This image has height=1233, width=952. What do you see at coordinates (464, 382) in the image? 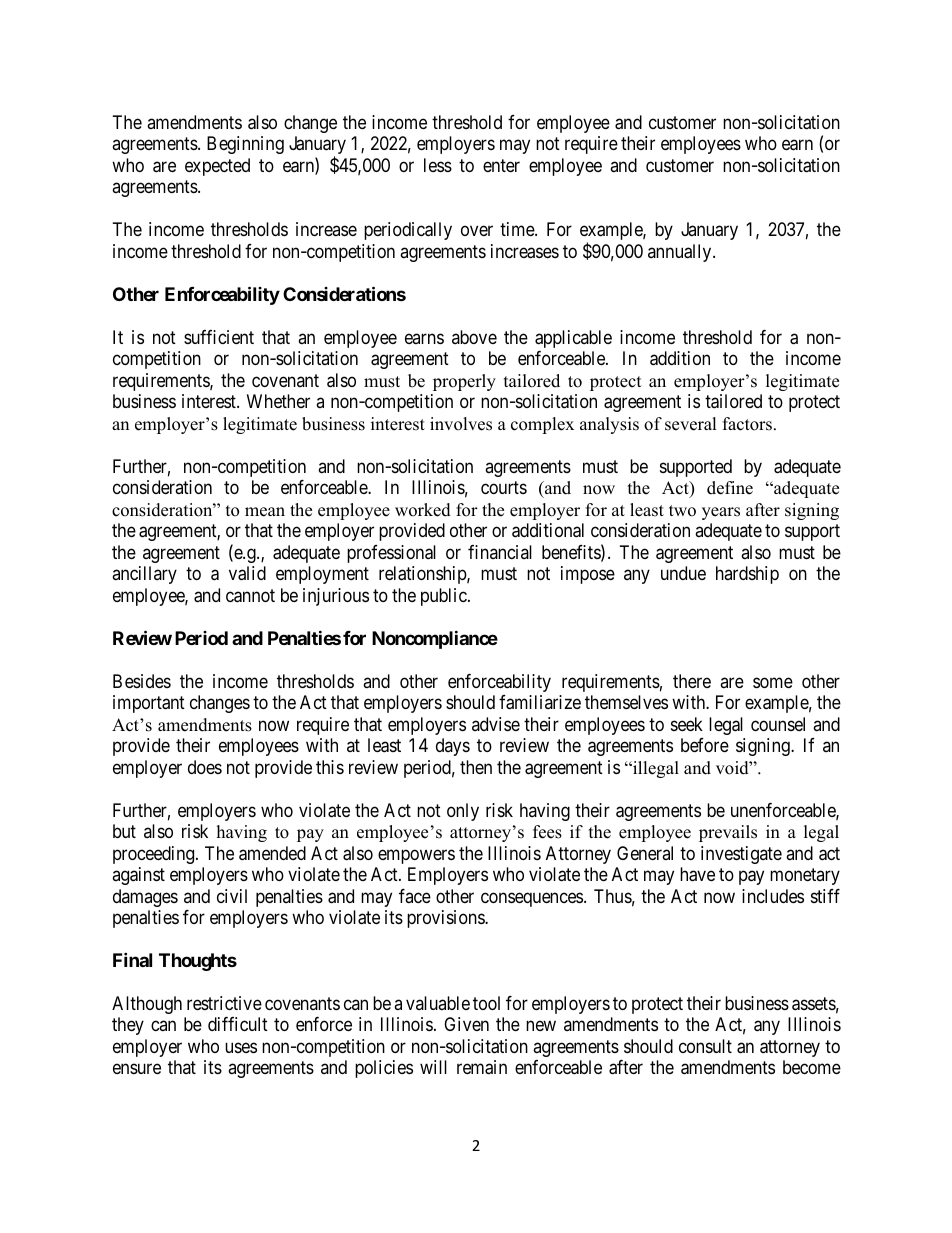
I see `properly` at bounding box center [464, 382].
